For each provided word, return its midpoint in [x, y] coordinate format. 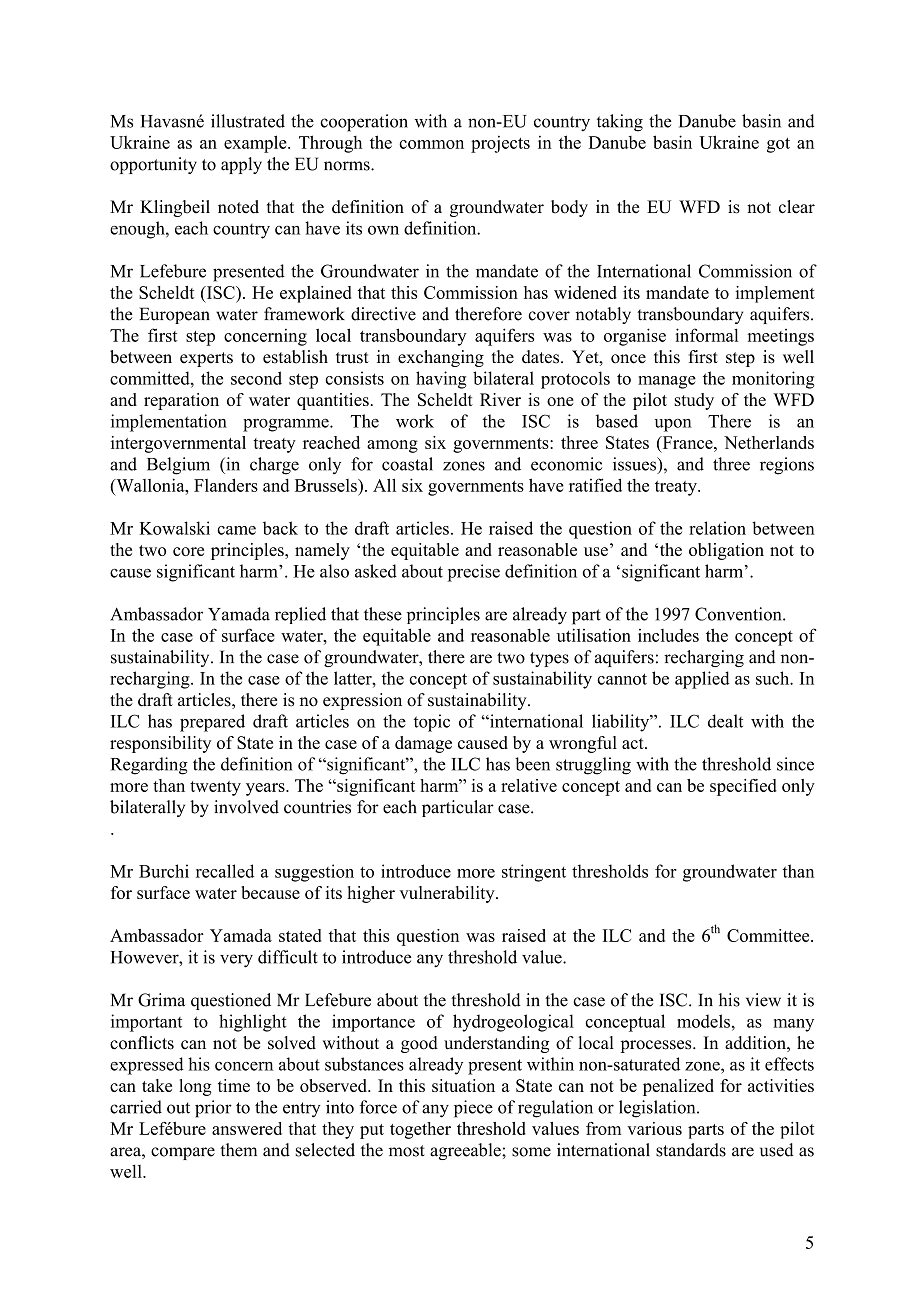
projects [500, 144]
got [778, 145]
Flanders [226, 485]
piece [473, 1109]
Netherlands [769, 442]
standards [691, 1150]
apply [241, 165]
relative [529, 785]
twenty [215, 788]
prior [213, 1109]
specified [743, 787]
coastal [407, 464]
